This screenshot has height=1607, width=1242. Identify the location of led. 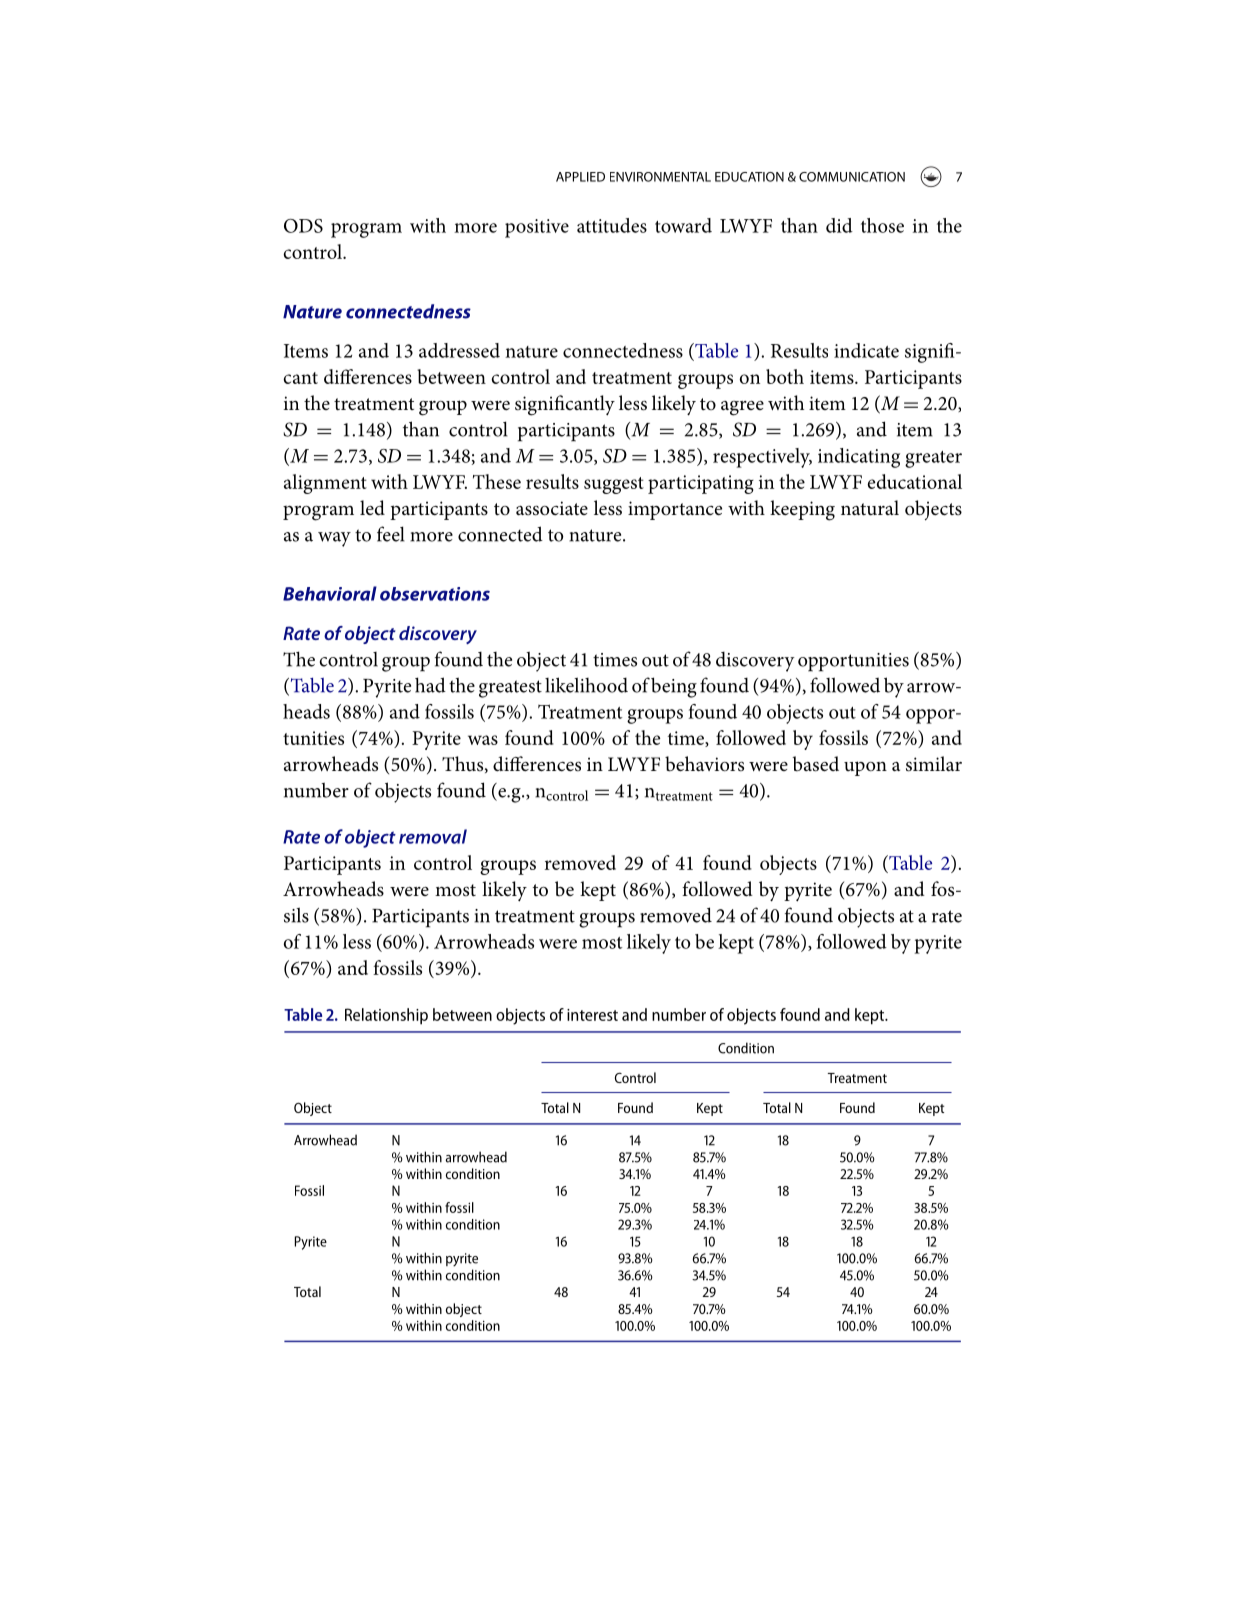
(372, 508).
